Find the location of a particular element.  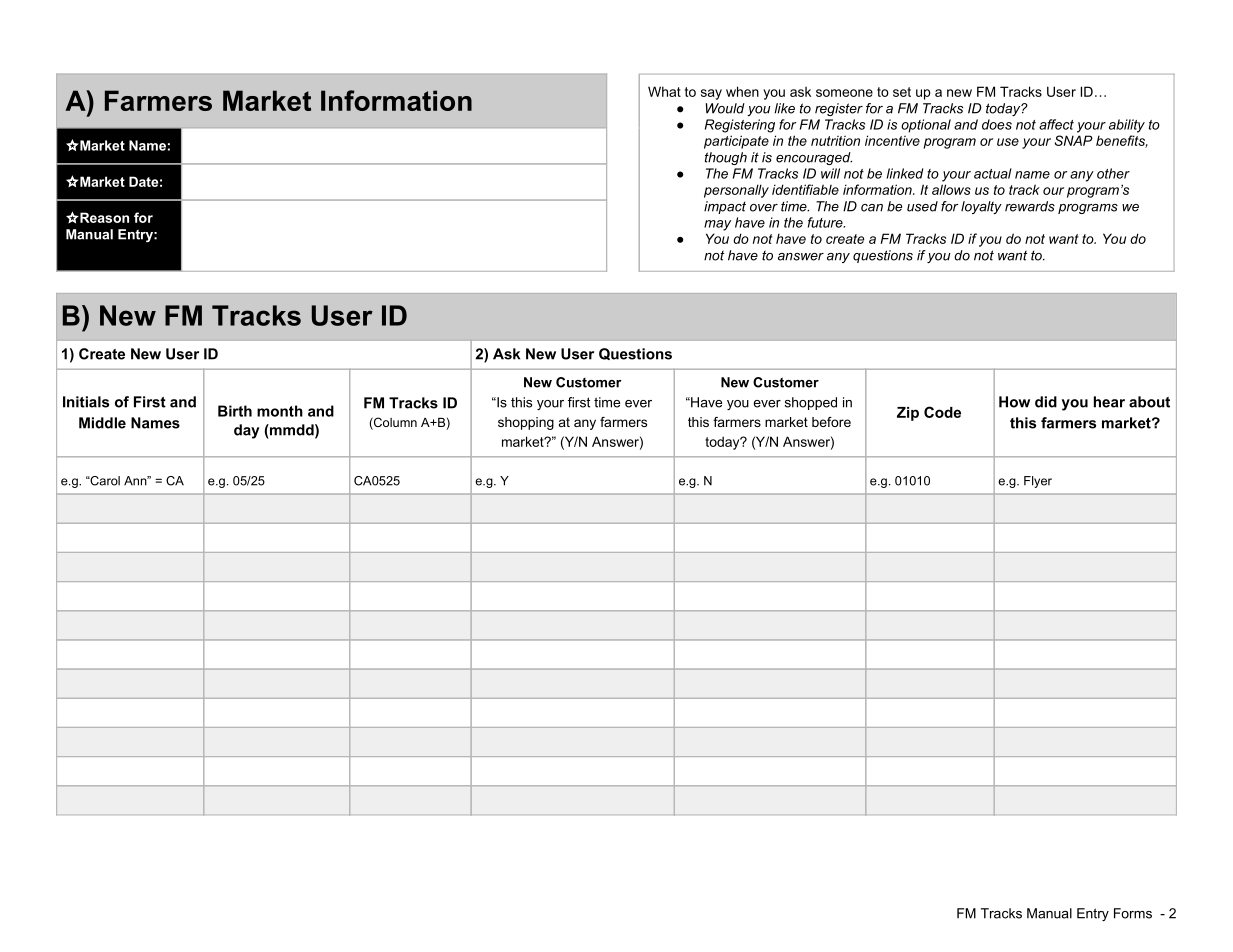

Middle is located at coordinates (102, 423).
